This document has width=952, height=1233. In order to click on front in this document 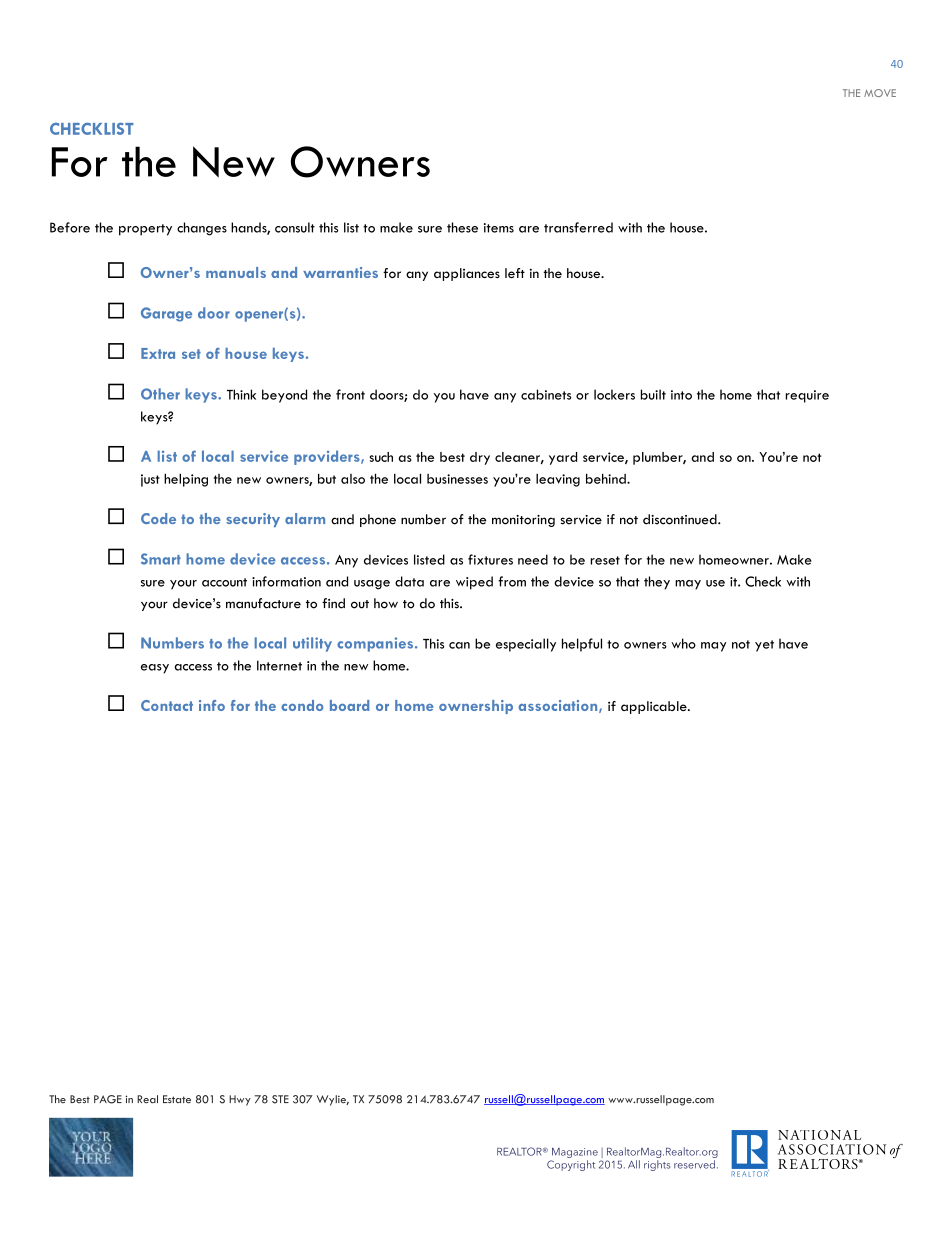, I will do `click(350, 394)`.
